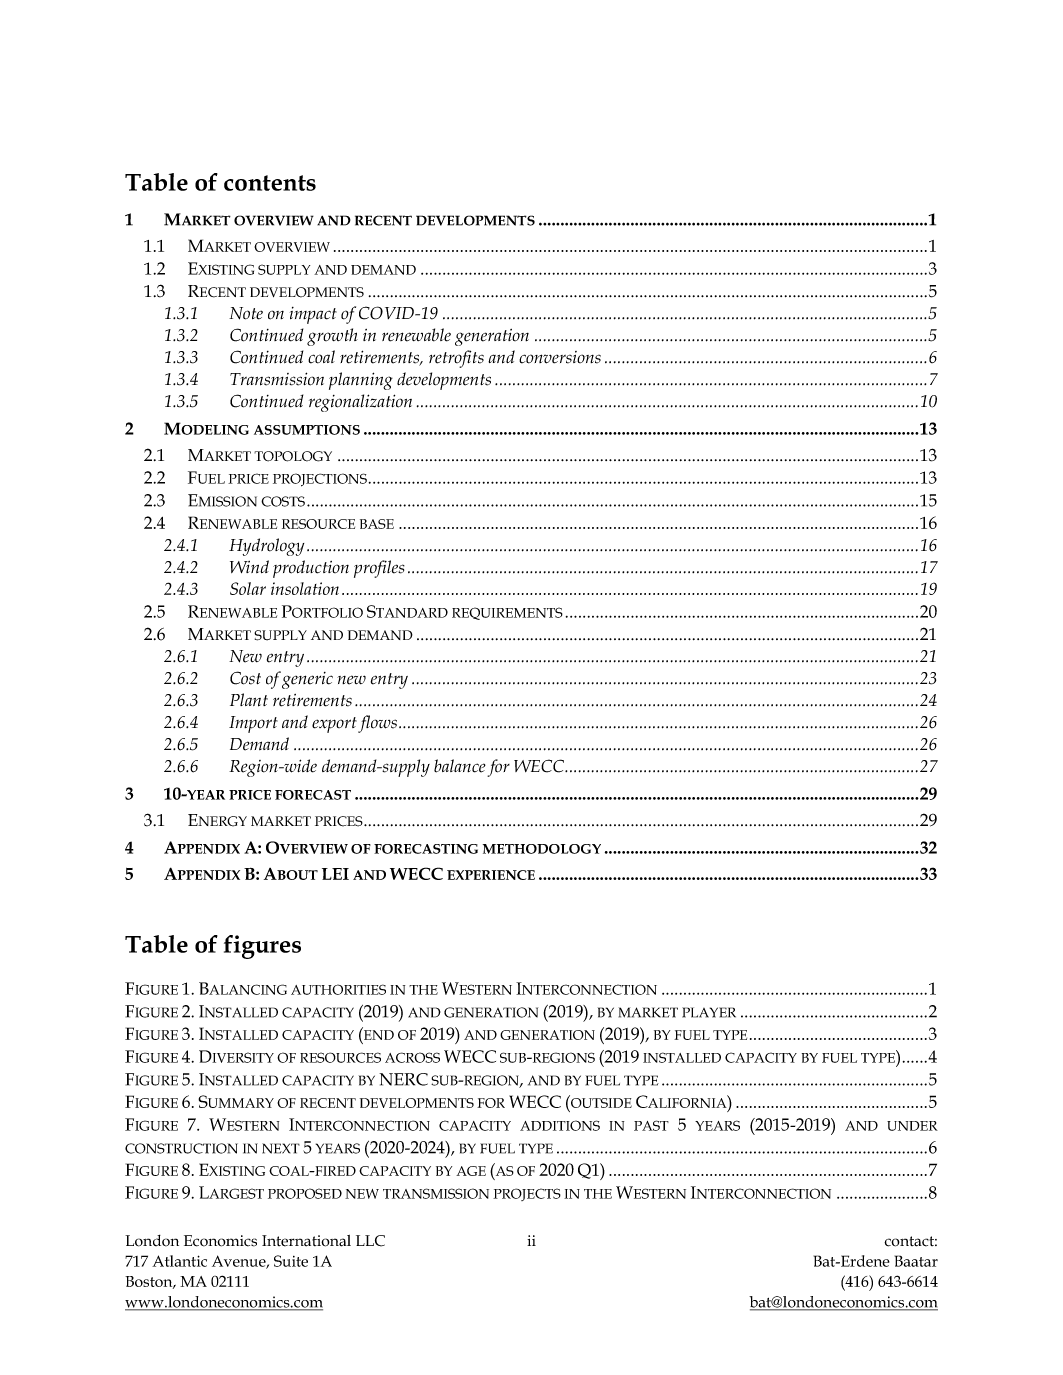 Image resolution: width=1063 pixels, height=1375 pixels. What do you see at coordinates (527, 1194) in the screenshot?
I see `PROJECTS` at bounding box center [527, 1194].
